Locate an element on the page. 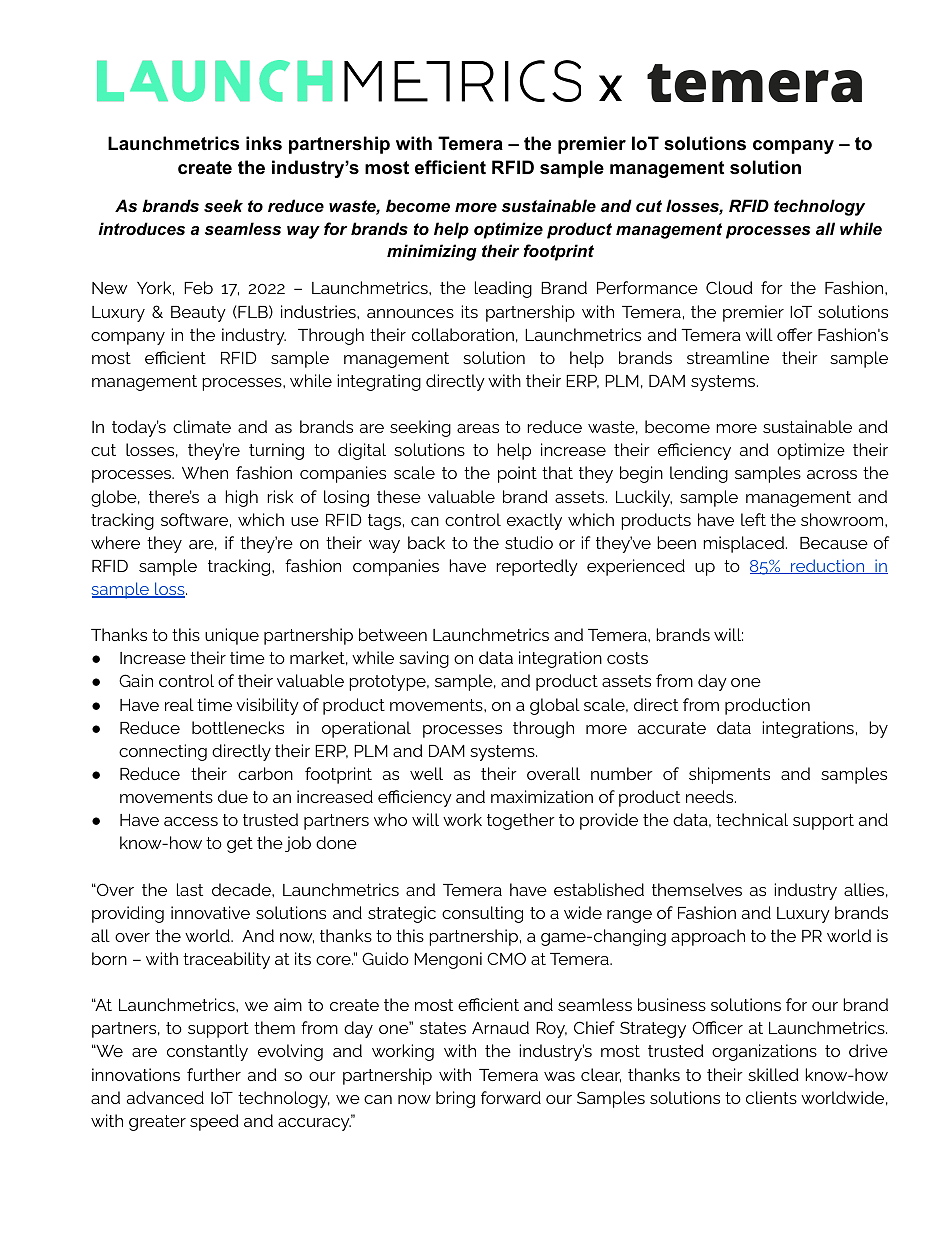 This page has height=1233, width=952. shipments is located at coordinates (729, 775).
